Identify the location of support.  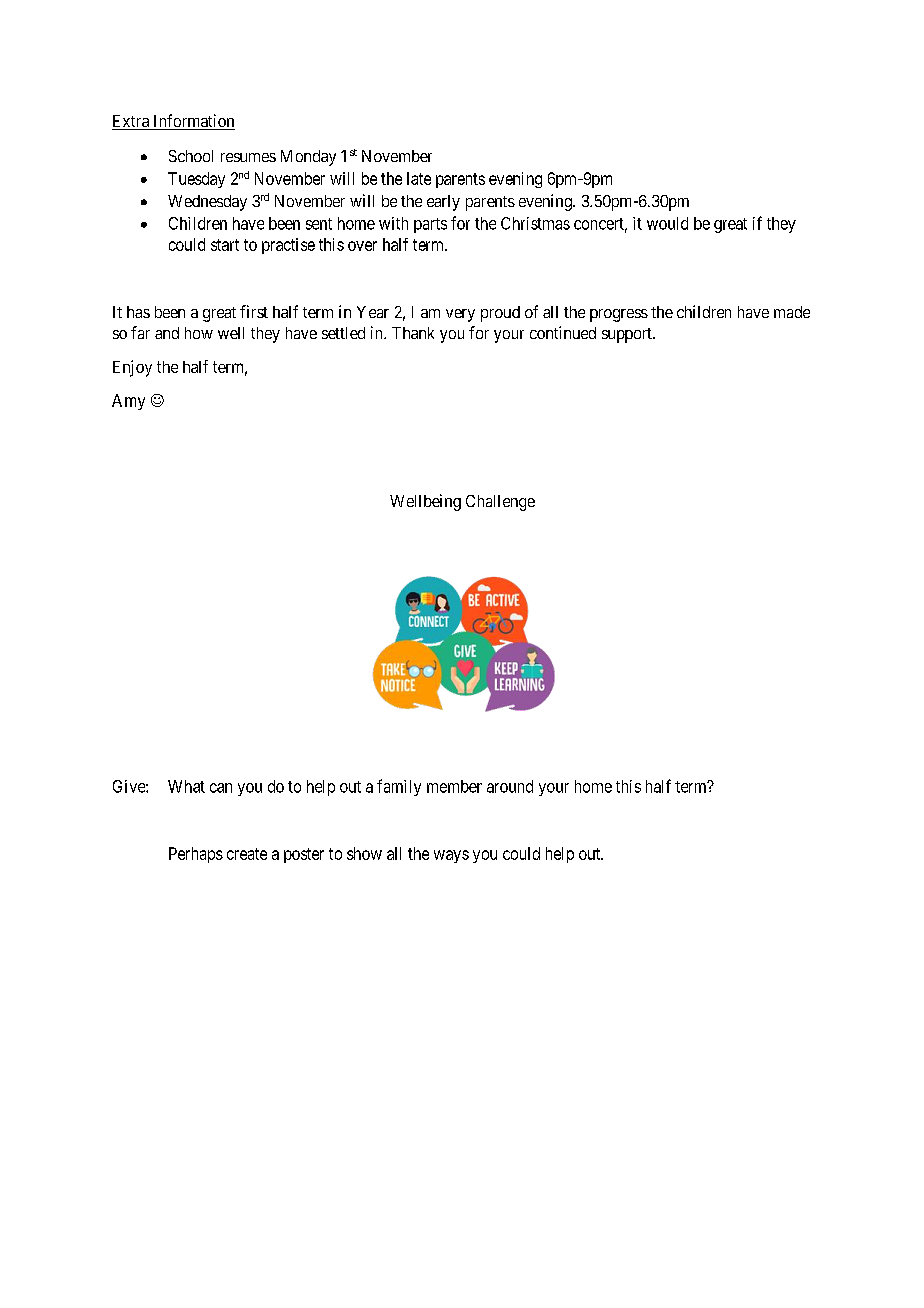
(628, 335).
